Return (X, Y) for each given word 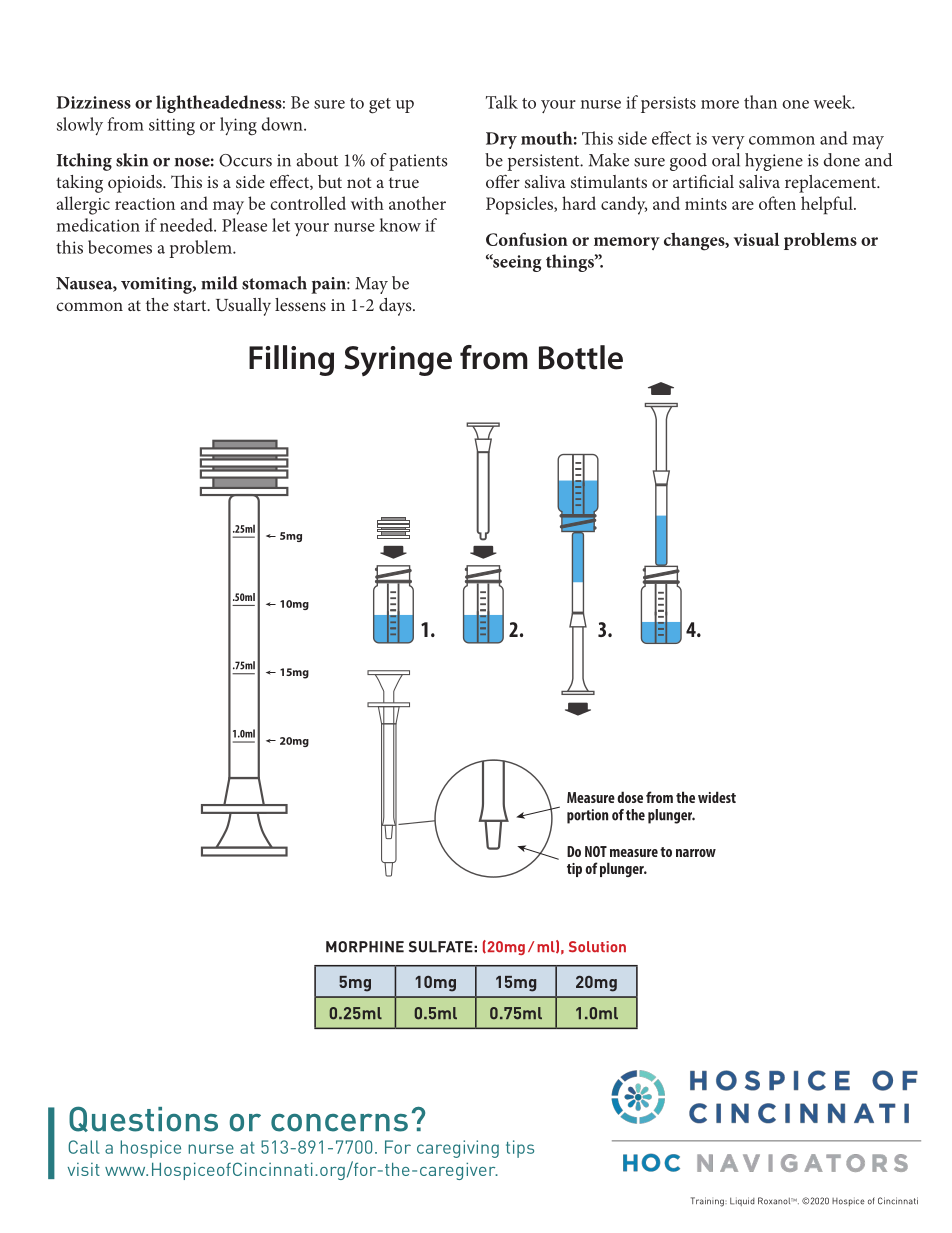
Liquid (742, 1201)
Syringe (398, 361)
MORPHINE (365, 947)
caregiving (458, 1149)
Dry (501, 140)
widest (717, 797)
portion (587, 816)
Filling (291, 360)
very (728, 142)
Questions (143, 1119)
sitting (172, 127)
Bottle (581, 357)
